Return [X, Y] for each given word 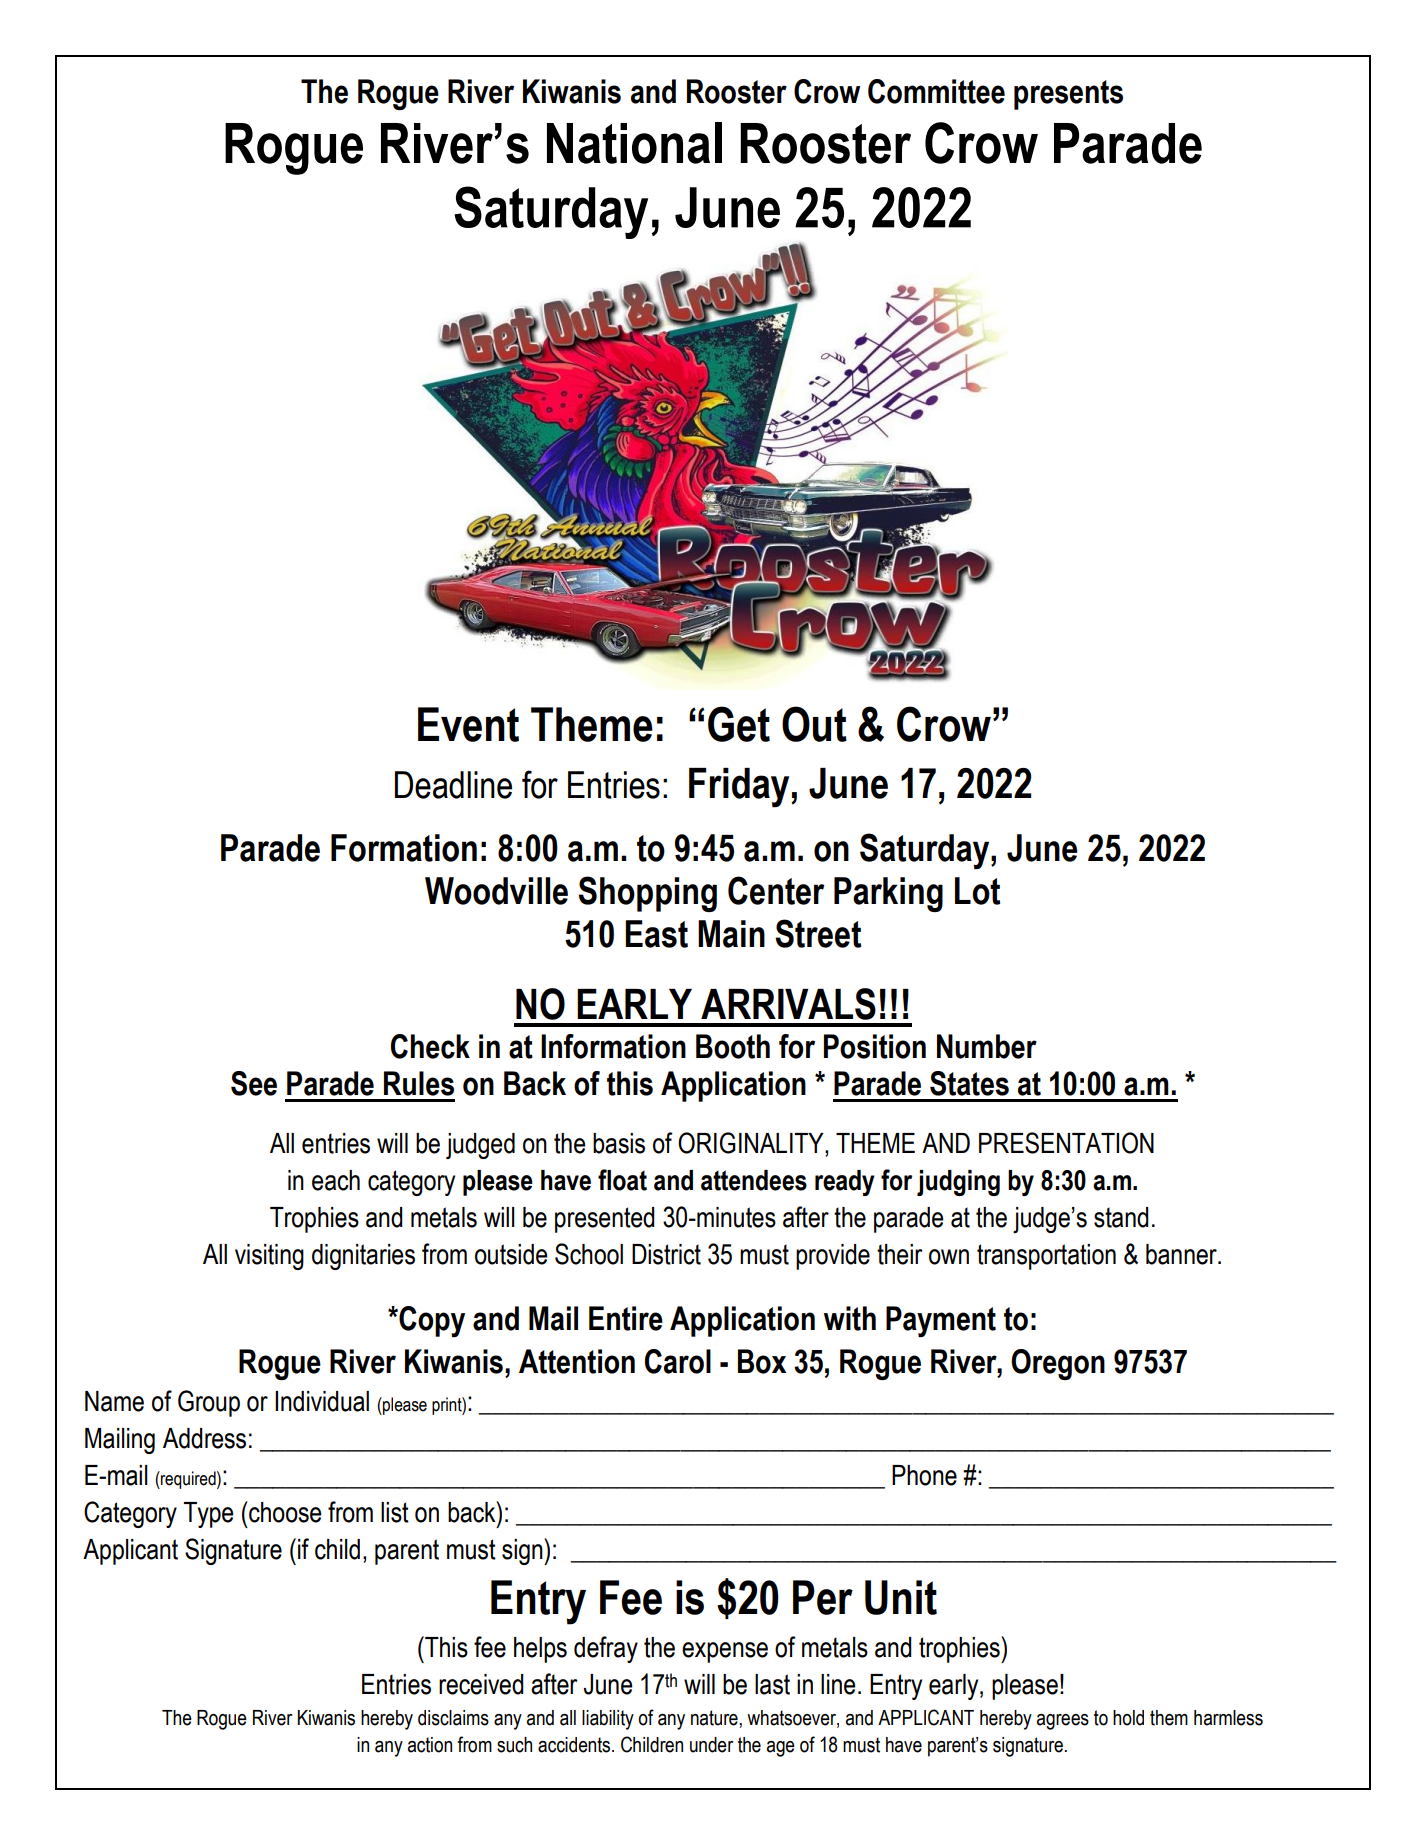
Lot [977, 891]
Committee [936, 91]
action [430, 1745]
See [254, 1083]
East [656, 934]
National [634, 143]
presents [1068, 95]
